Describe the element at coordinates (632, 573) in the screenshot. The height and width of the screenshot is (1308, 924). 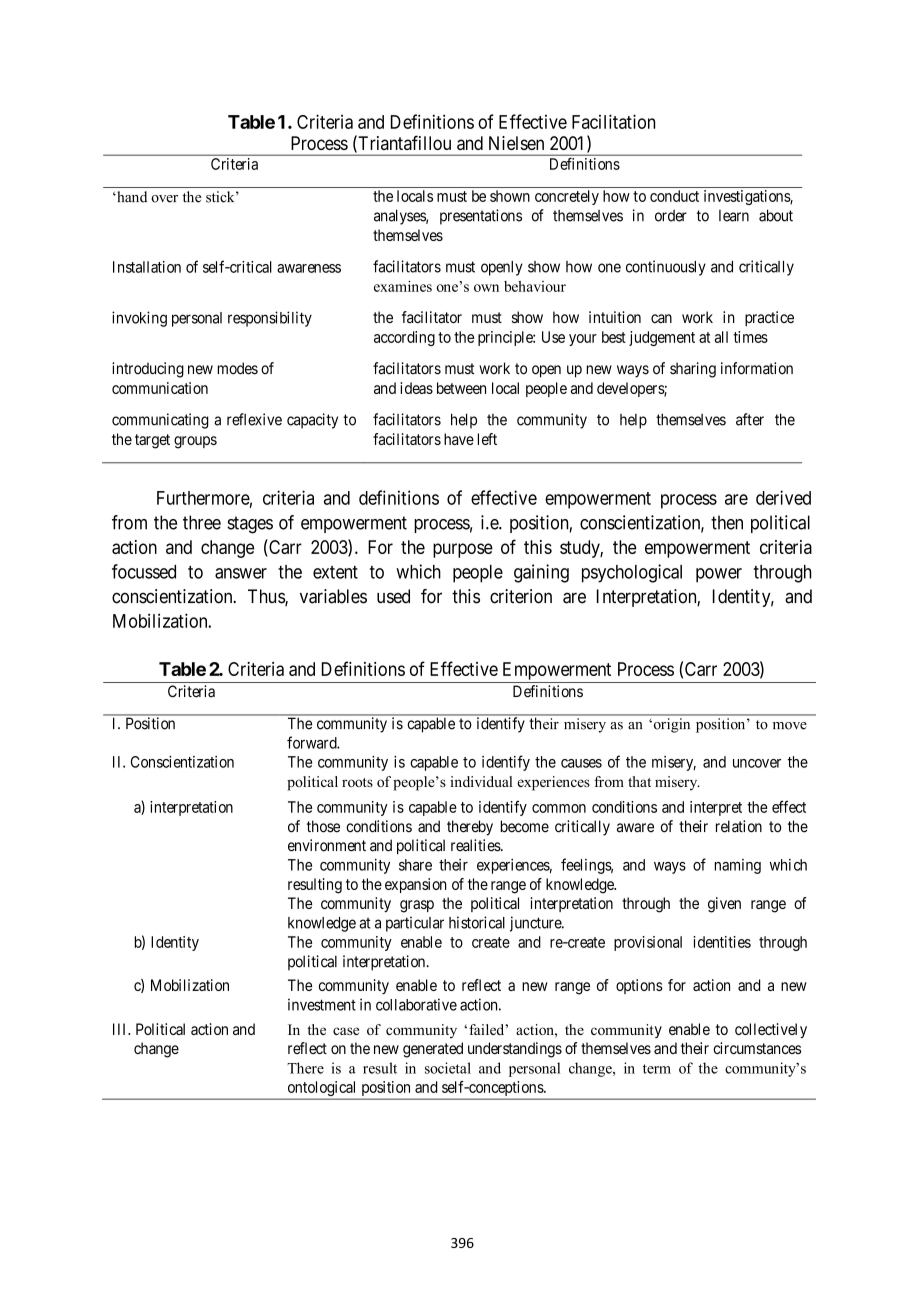
I see `psychological` at that location.
